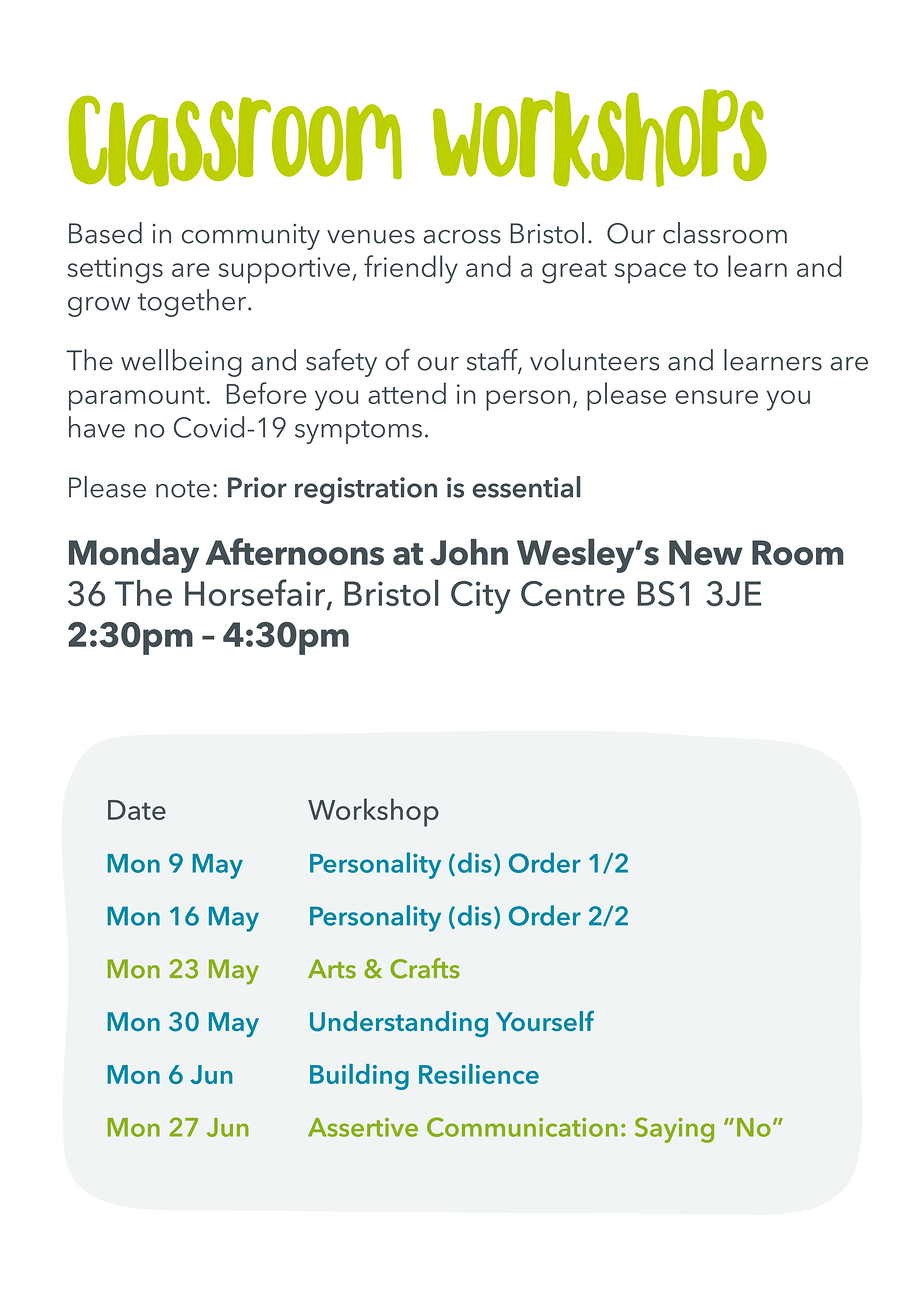 Image resolution: width=924 pixels, height=1303 pixels. What do you see at coordinates (650, 273) in the image?
I see `space` at bounding box center [650, 273].
